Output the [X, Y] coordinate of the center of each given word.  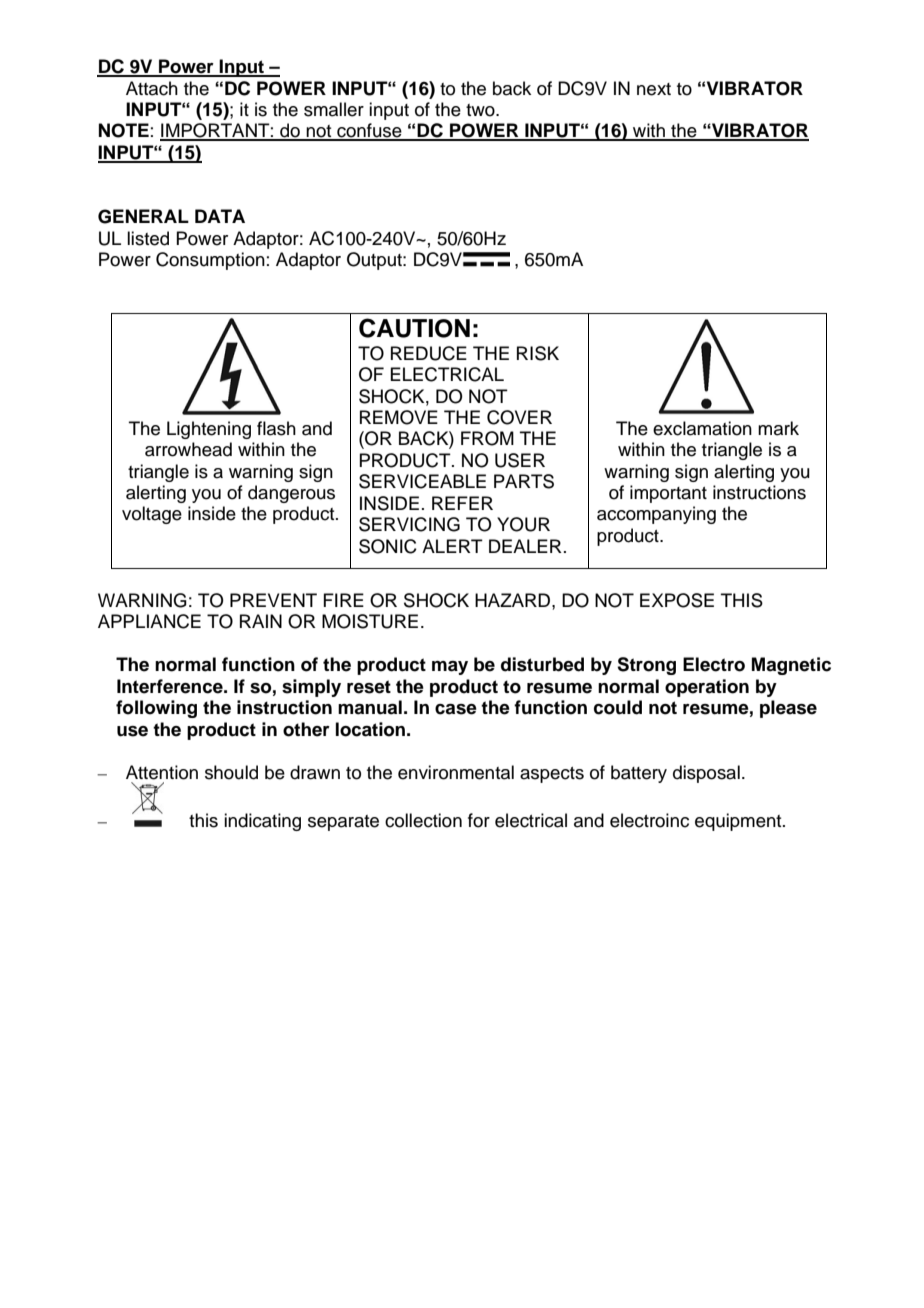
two [481, 110]
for [479, 820]
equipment [739, 822]
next [654, 89]
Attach [152, 88]
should [231, 772]
